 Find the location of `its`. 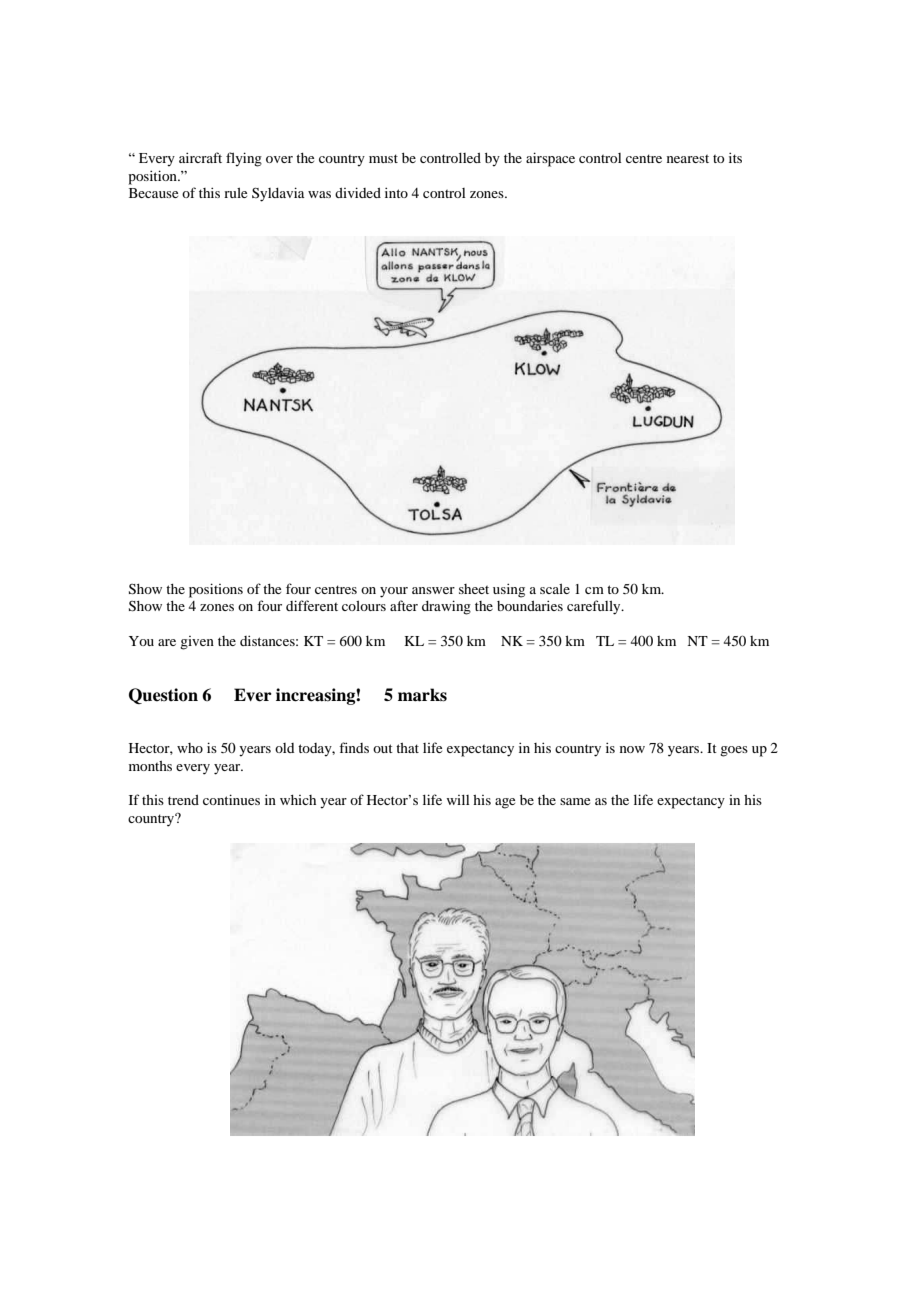

its is located at coordinates (735, 157).
